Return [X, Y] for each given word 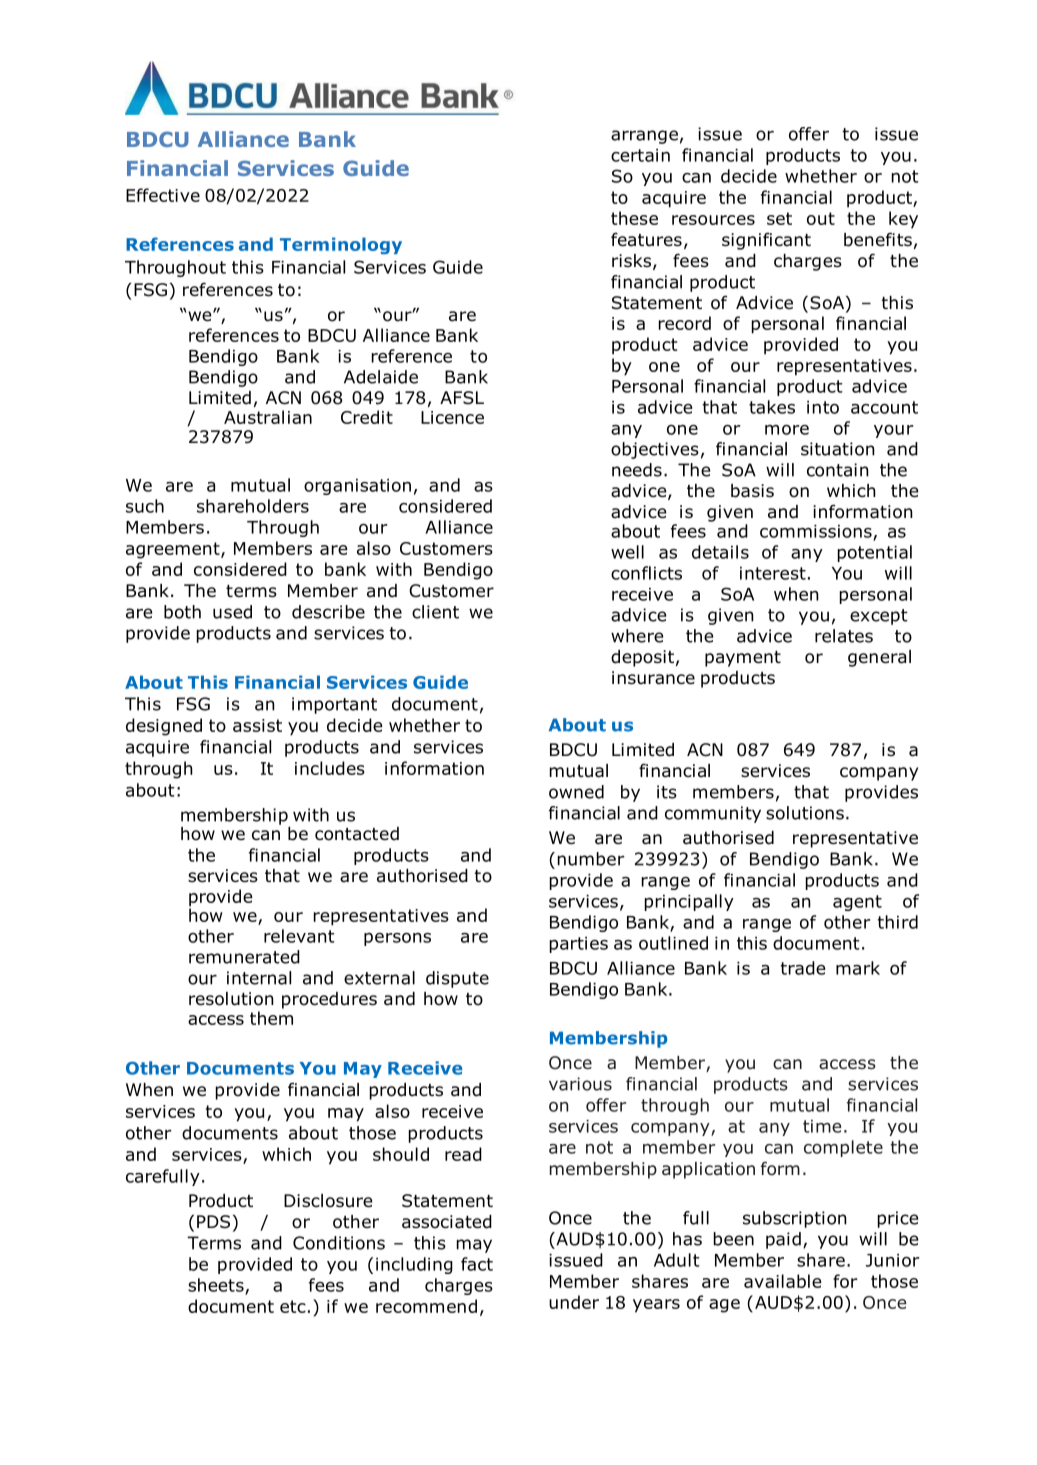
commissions [817, 532]
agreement [174, 550]
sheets [217, 1286]
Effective [163, 195]
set [779, 218]
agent [857, 903]
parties [579, 945]
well [627, 552]
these [634, 218]
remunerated [244, 957]
